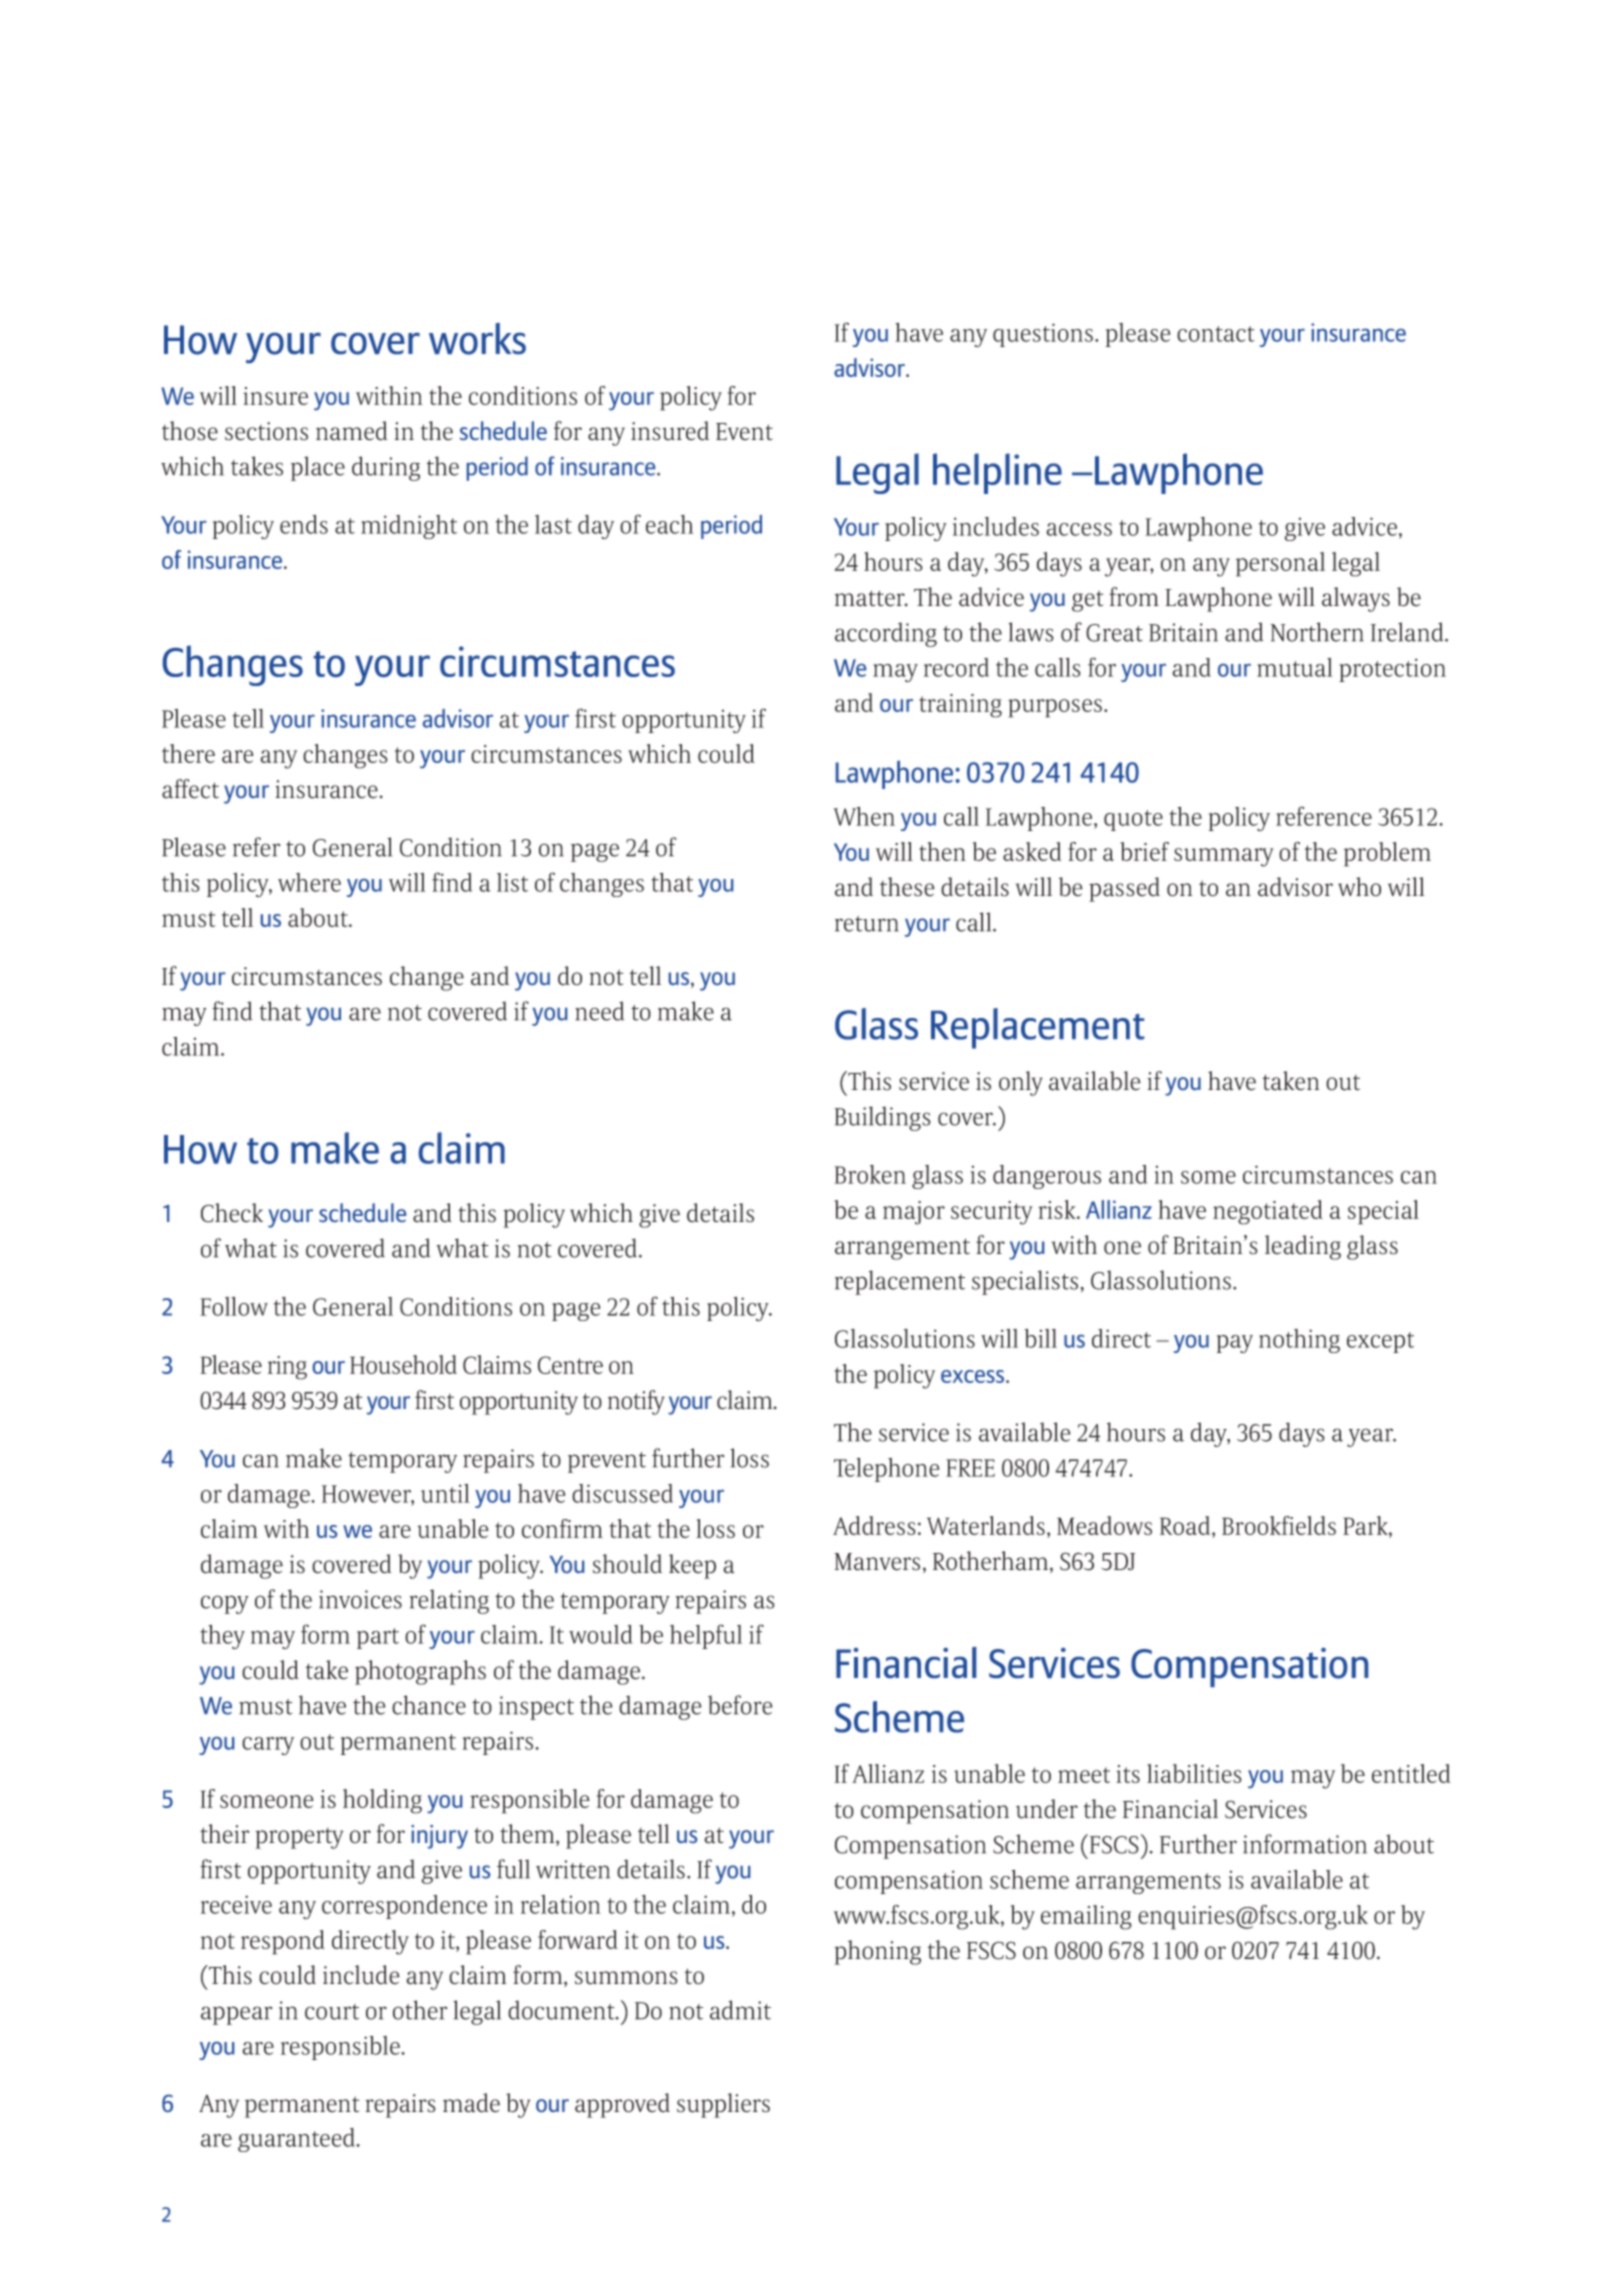 The width and height of the document is (1614, 2283). Describe the element at coordinates (723, 2105) in the document. I see `suppliers` at that location.
